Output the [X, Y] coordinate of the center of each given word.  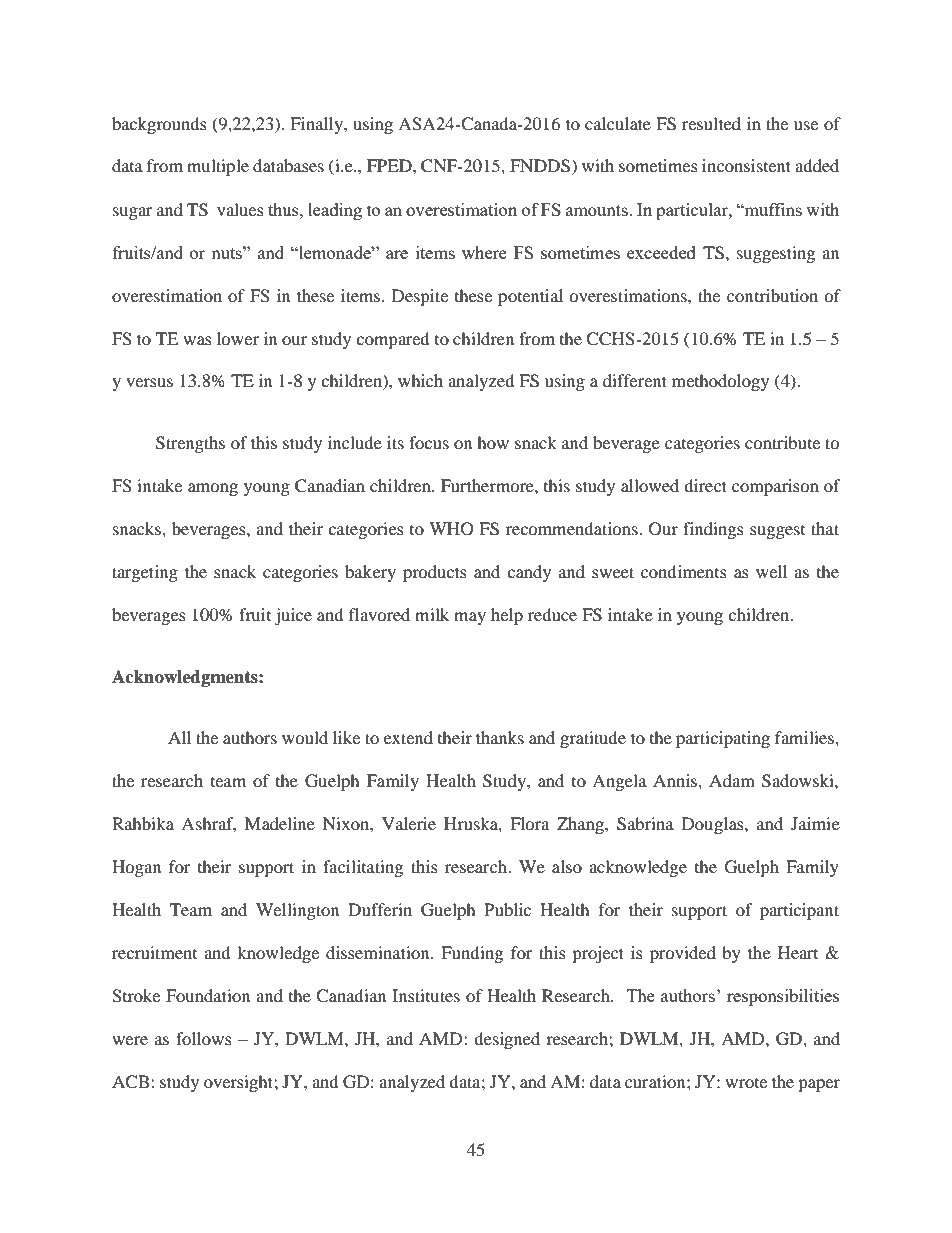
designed [507, 1040]
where [484, 252]
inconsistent [746, 165]
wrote [746, 1083]
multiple [218, 167]
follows [204, 1038]
